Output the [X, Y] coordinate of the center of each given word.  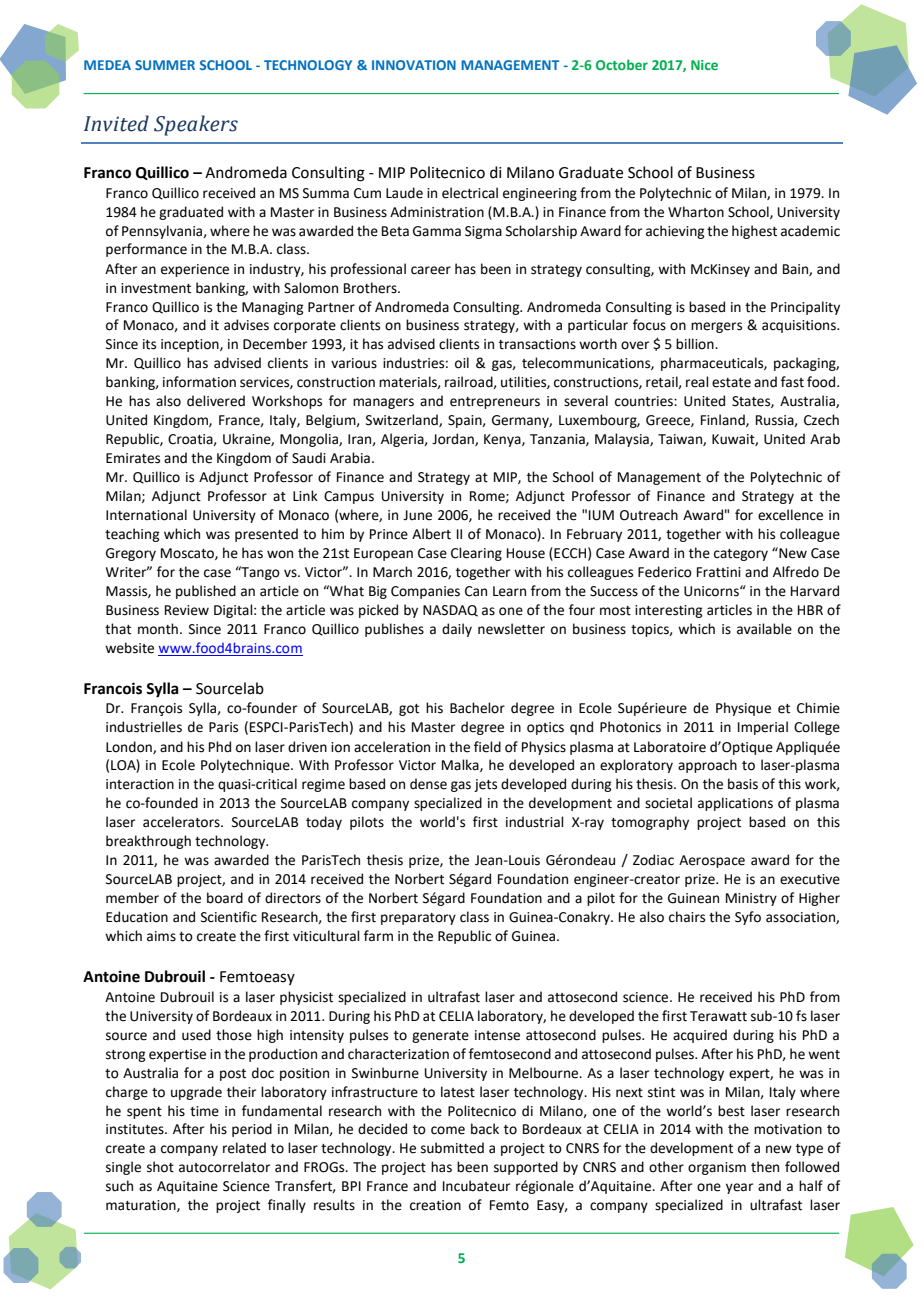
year [739, 1188]
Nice [704, 65]
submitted [452, 1148]
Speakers [196, 125]
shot [160, 1167]
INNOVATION [414, 65]
